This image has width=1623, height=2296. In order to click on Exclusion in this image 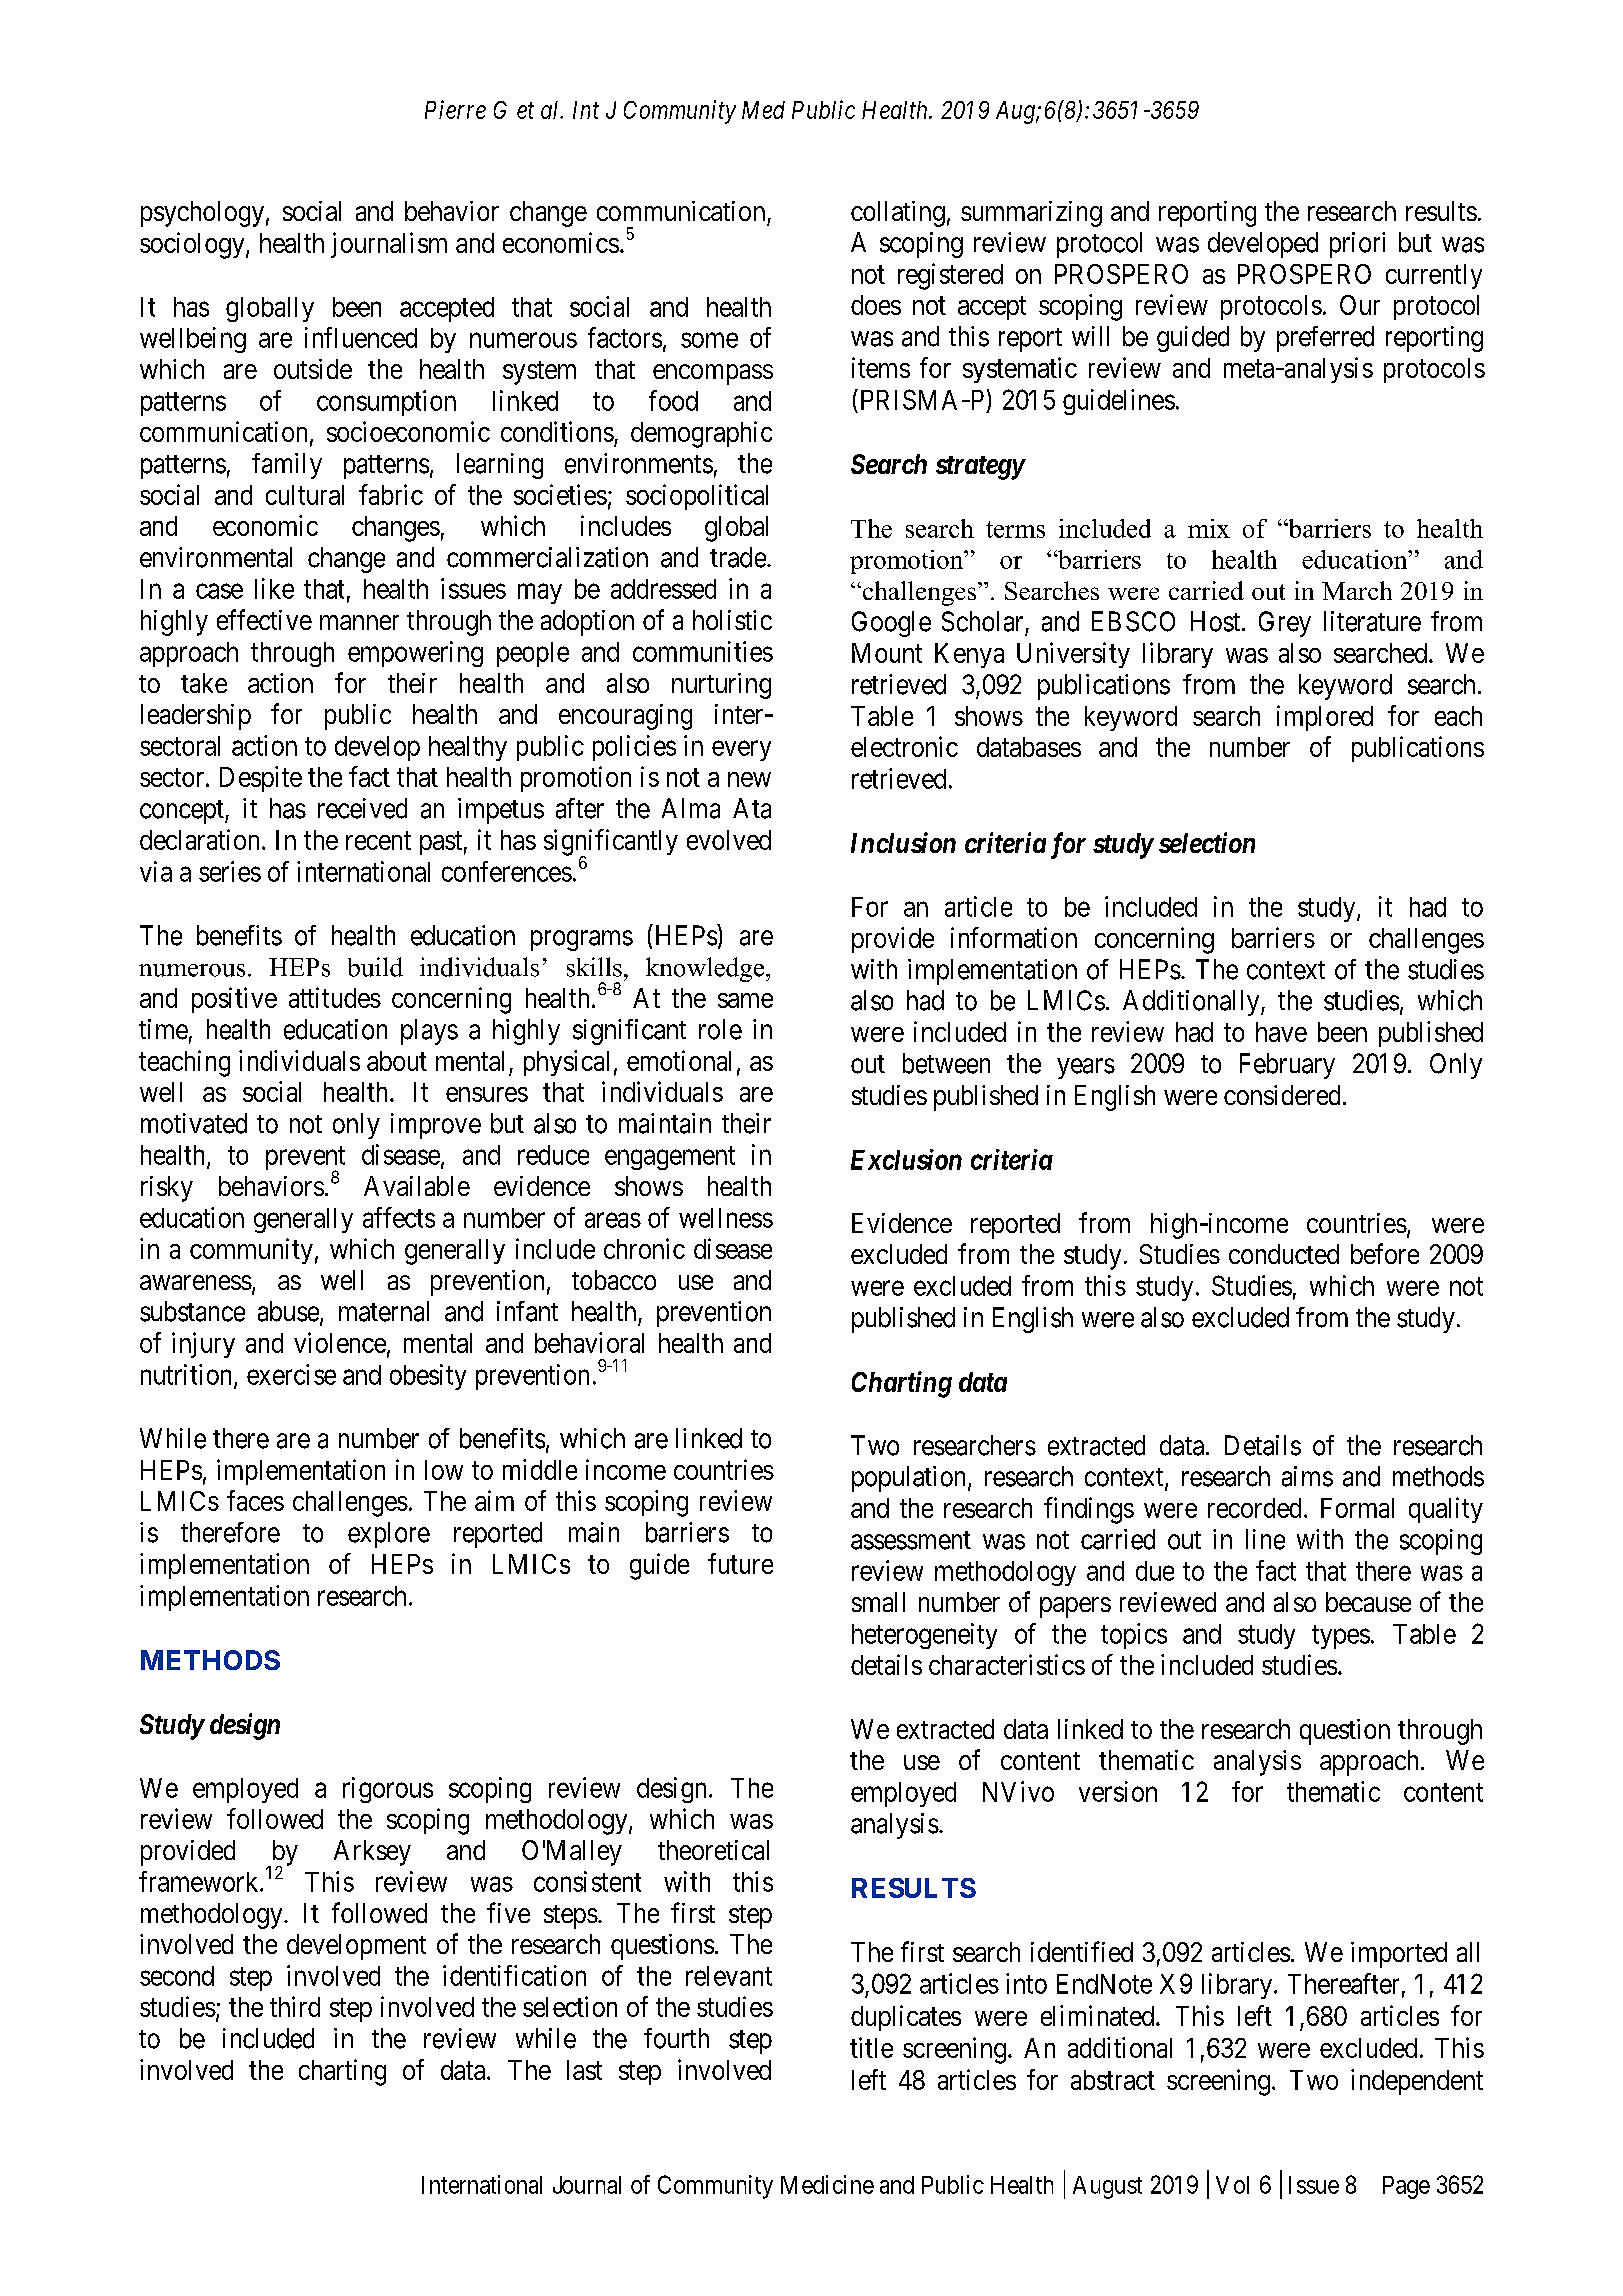, I will do `click(906, 1159)`.
